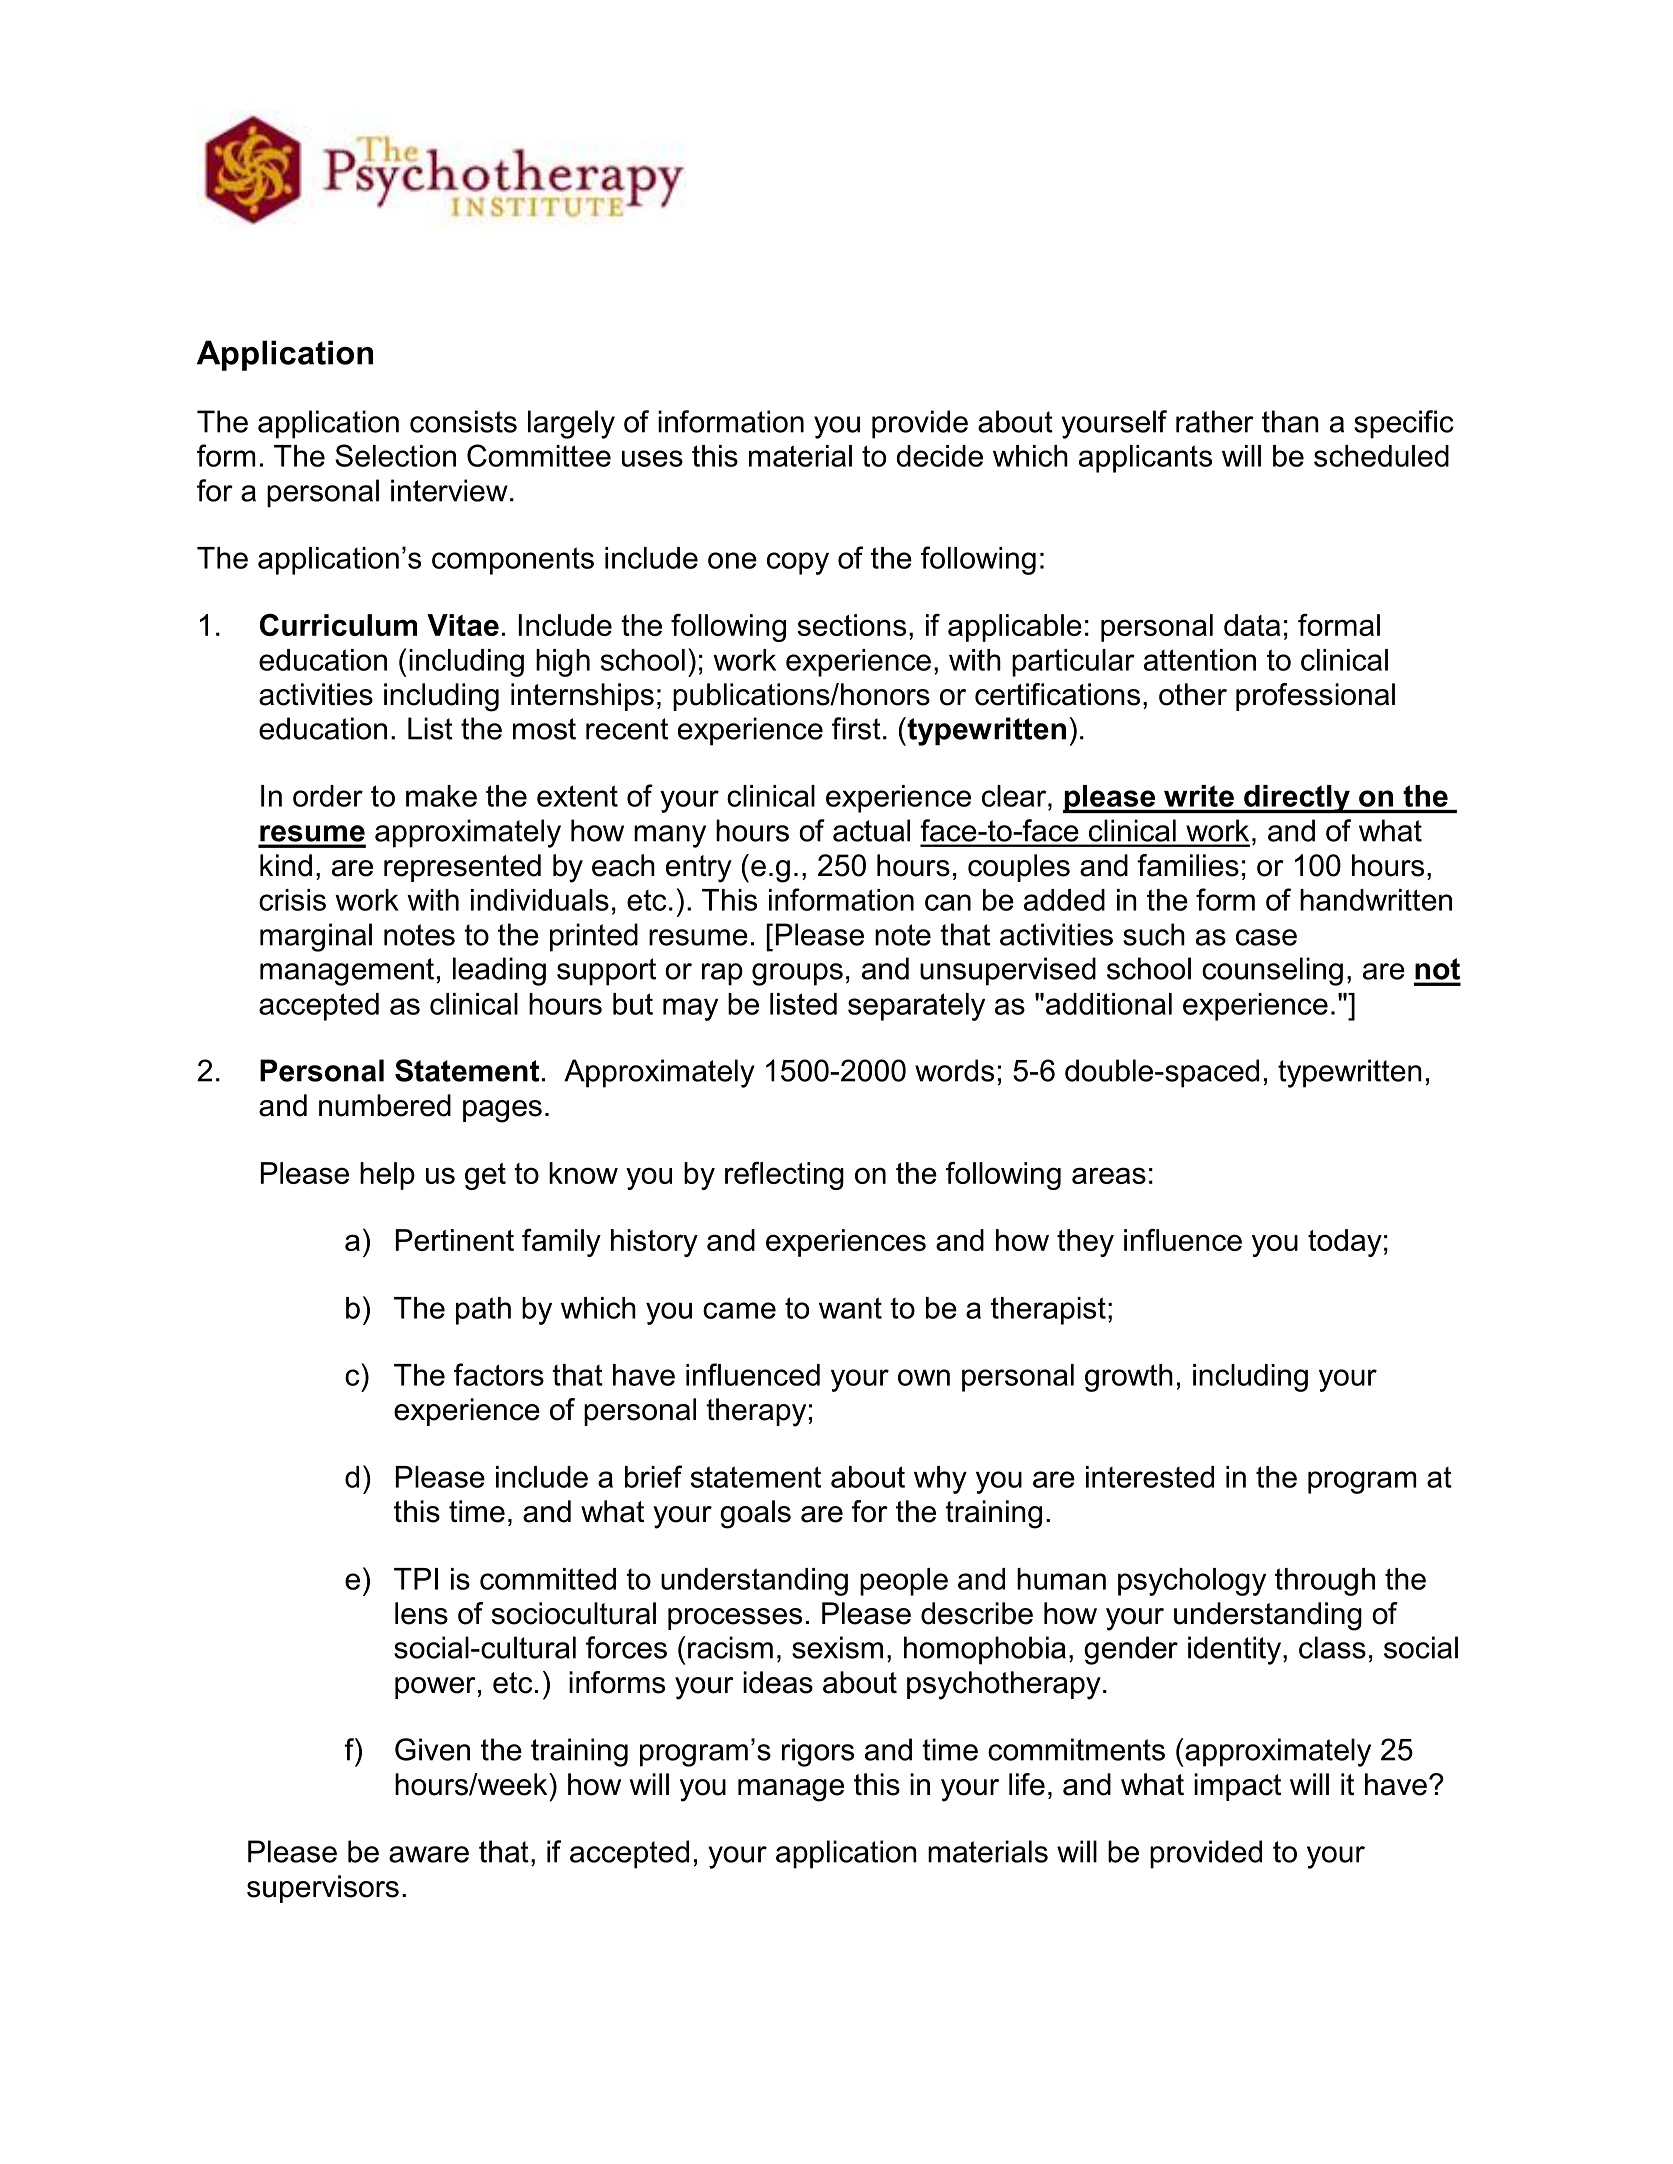 Image resolution: width=1673 pixels, height=2164 pixels. Describe the element at coordinates (1266, 937) in the document. I see `case` at that location.
